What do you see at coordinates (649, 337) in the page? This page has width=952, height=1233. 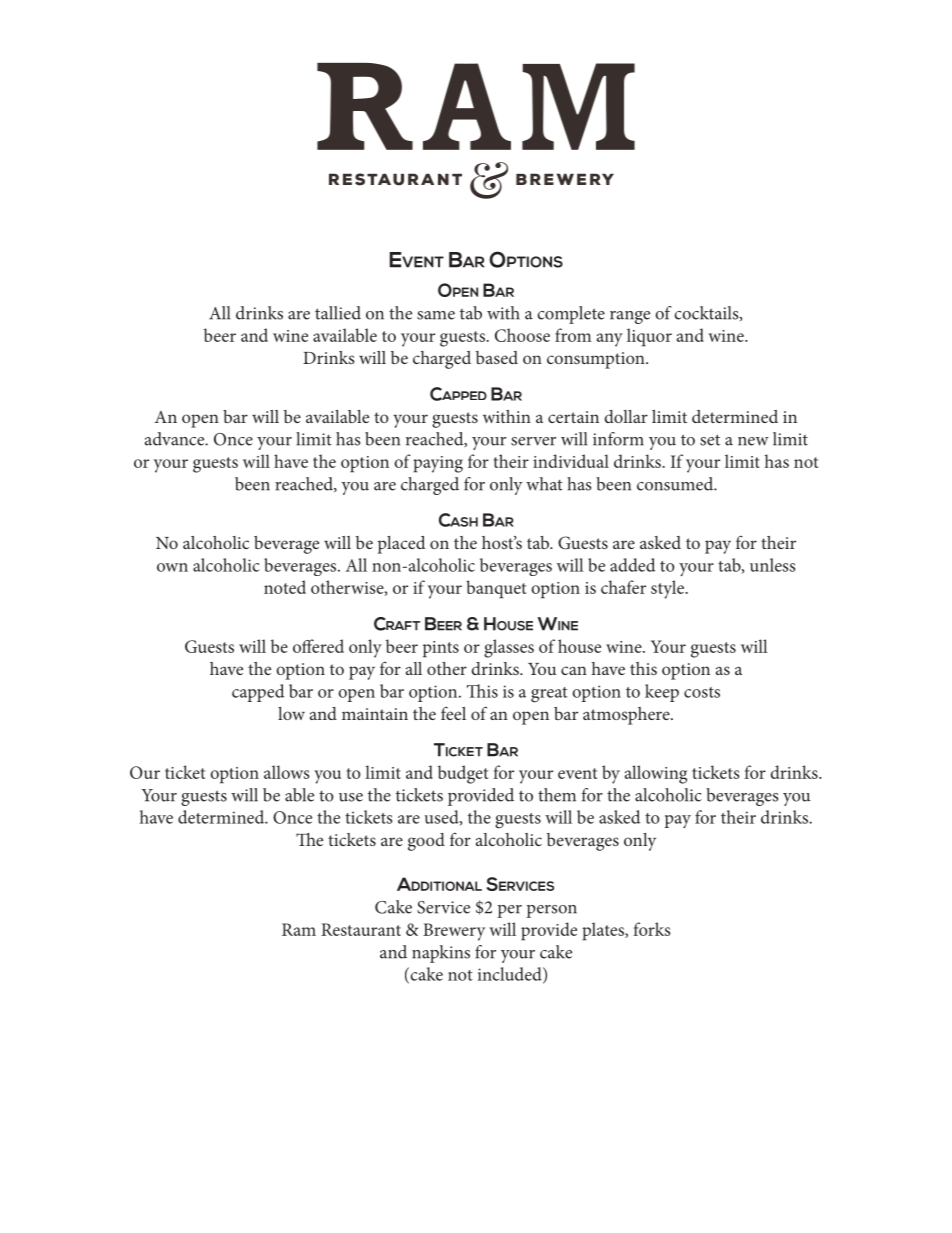 I see `liquor` at bounding box center [649, 337].
